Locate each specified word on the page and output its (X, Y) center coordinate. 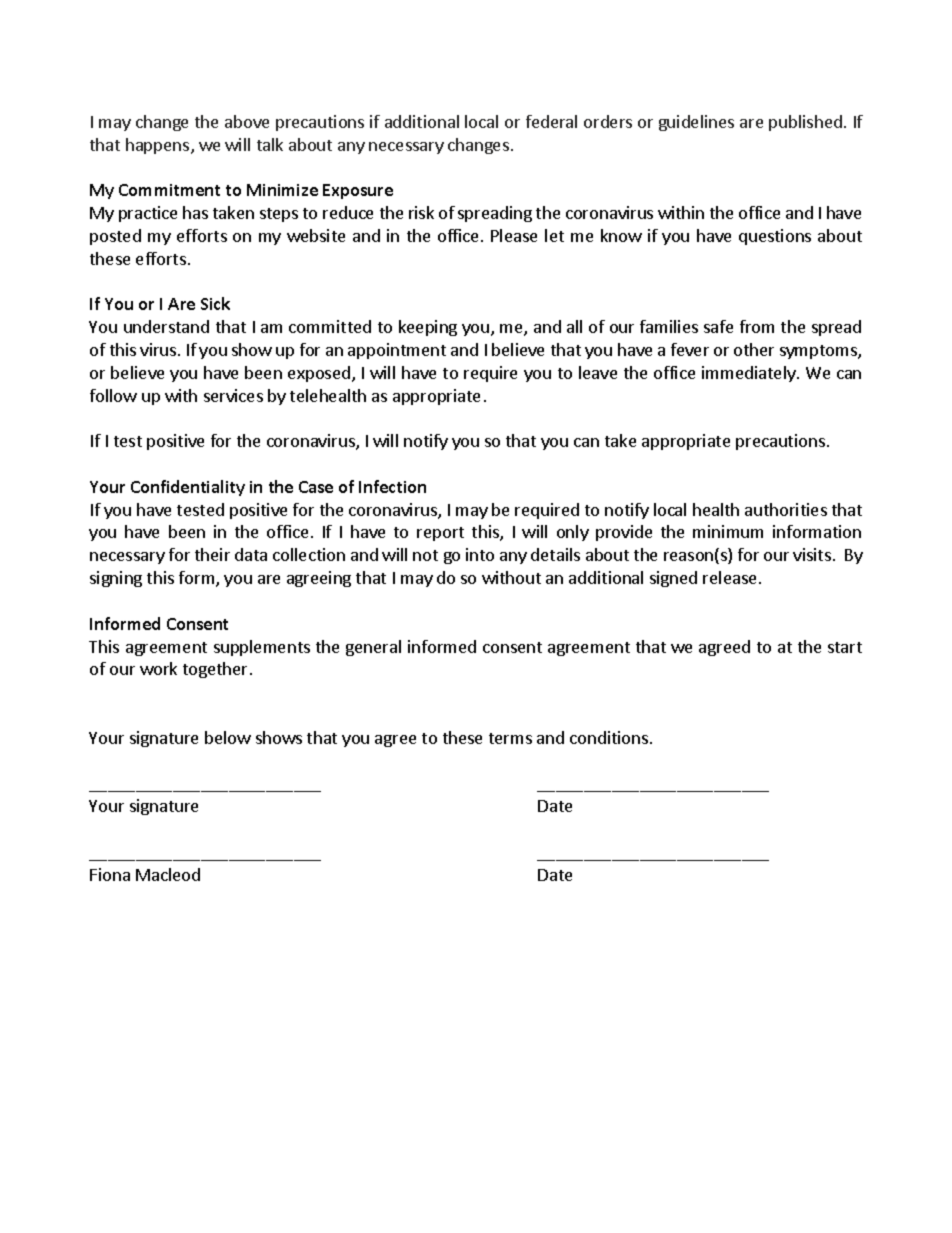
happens (159, 146)
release (729, 577)
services (233, 395)
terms (510, 738)
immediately (750, 374)
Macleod (168, 874)
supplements (262, 648)
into (480, 554)
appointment (397, 351)
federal (551, 121)
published (805, 123)
